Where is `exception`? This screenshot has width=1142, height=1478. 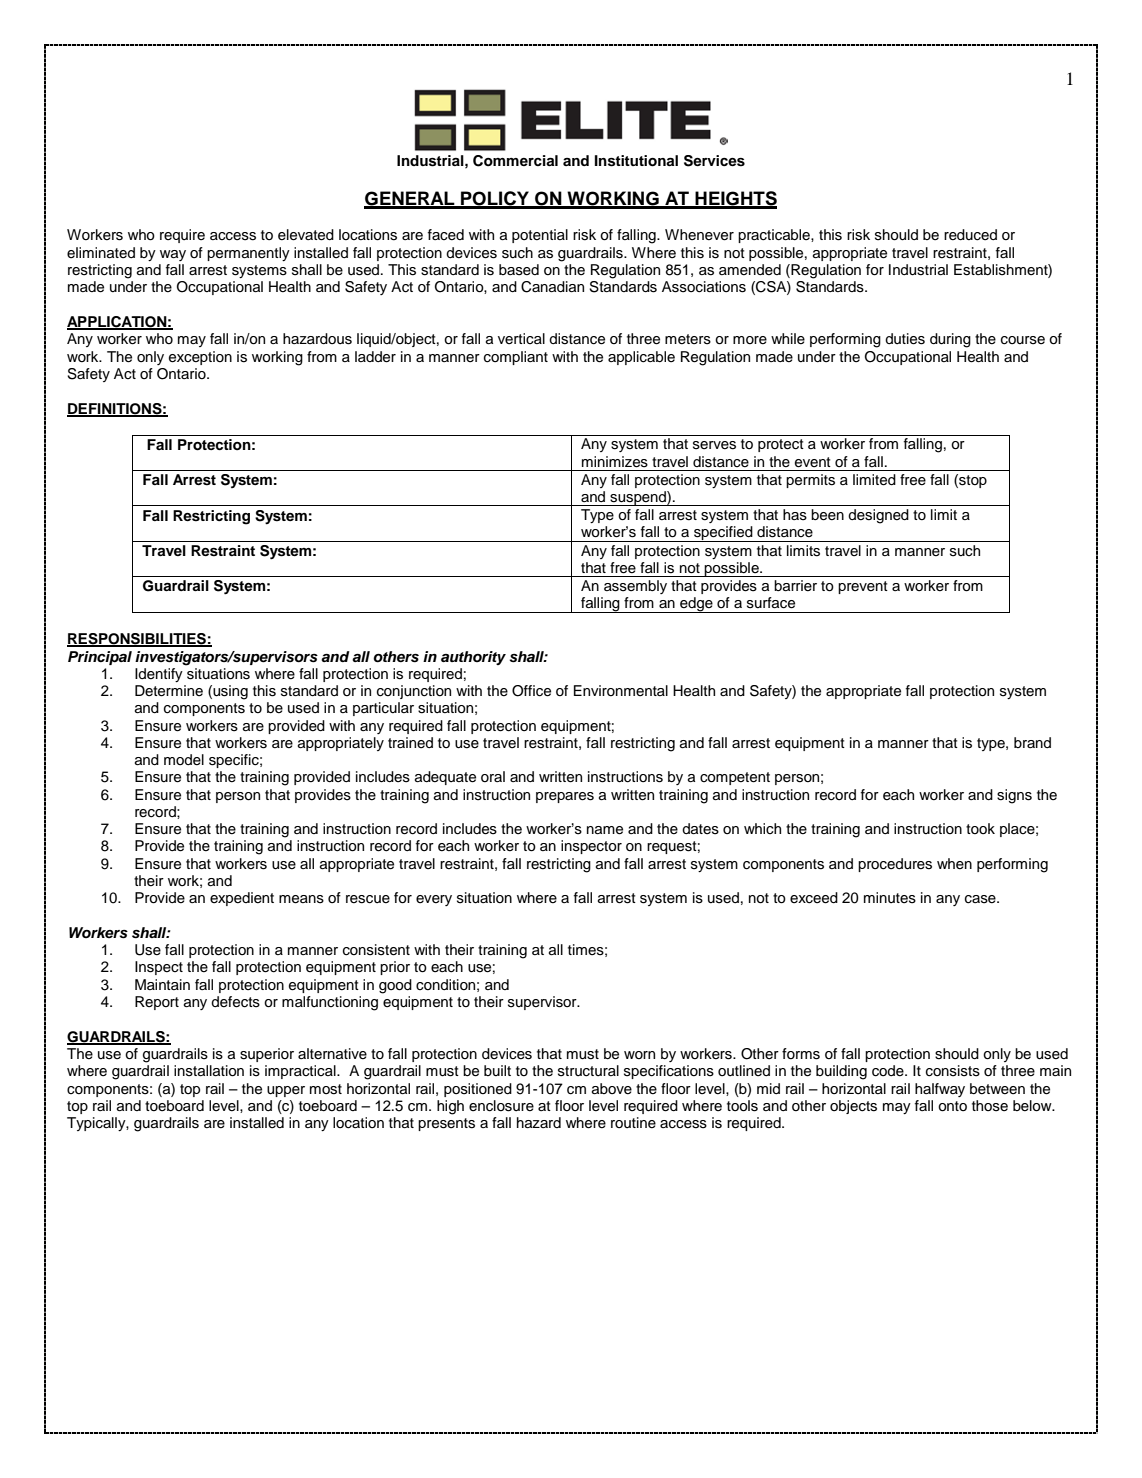 exception is located at coordinates (200, 358).
